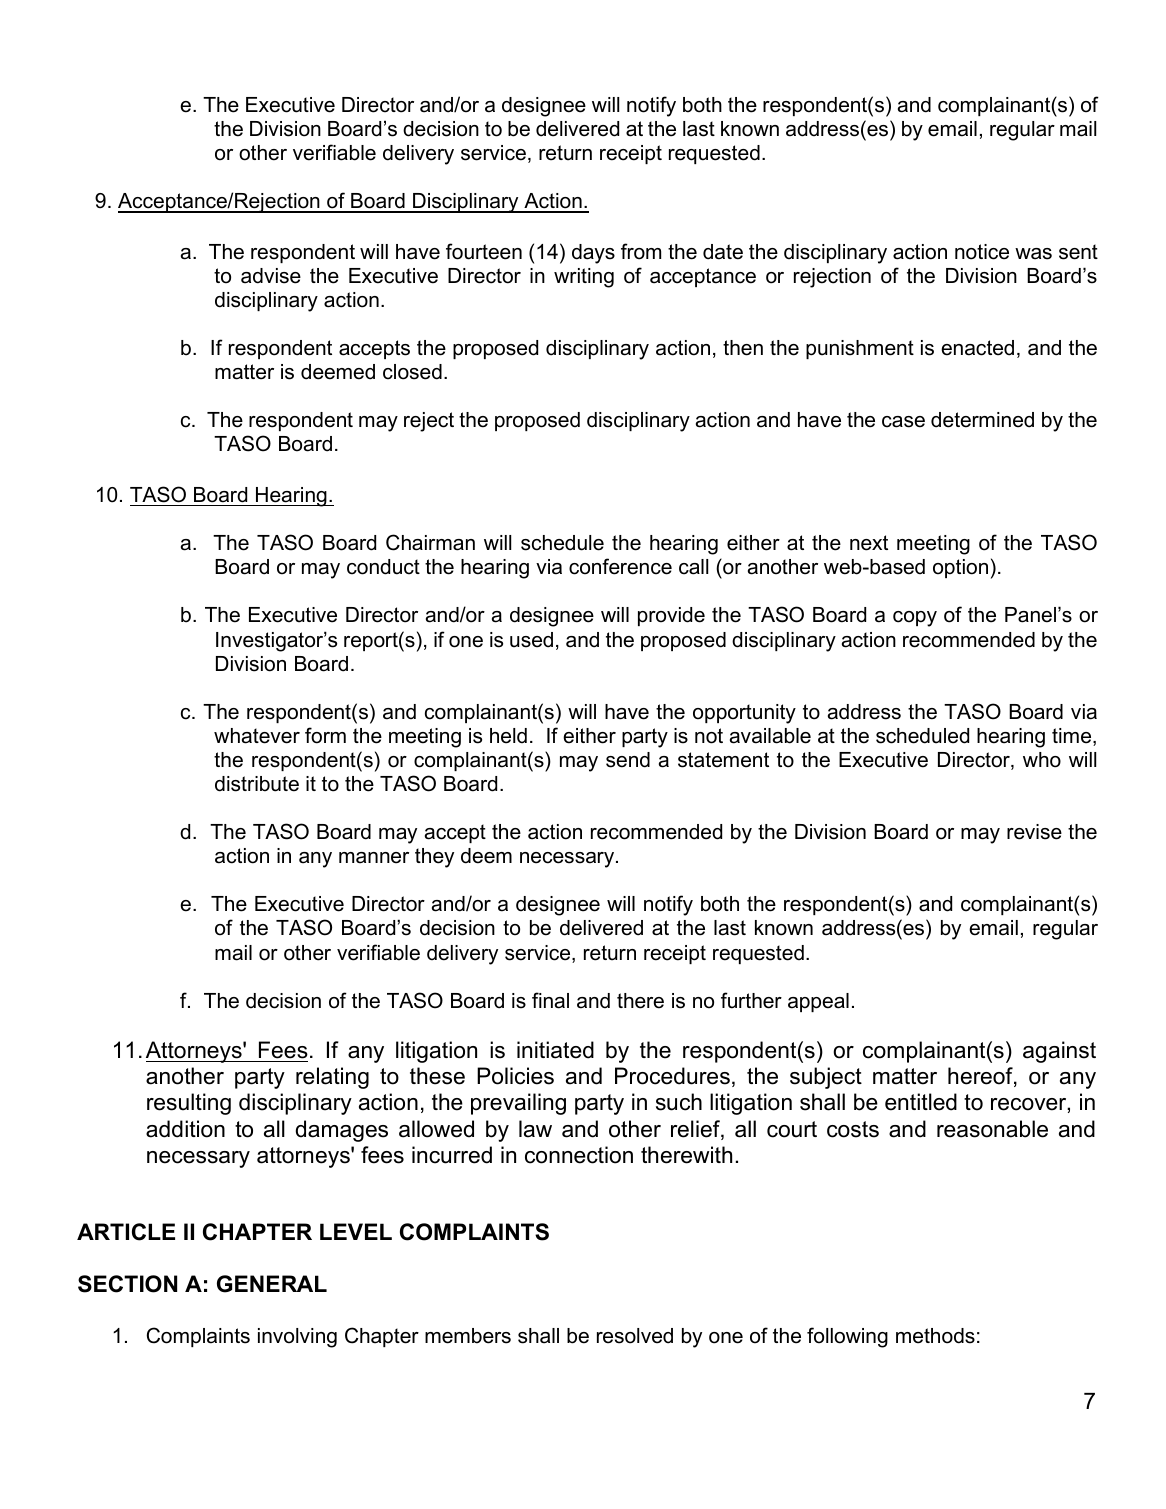 This page has height=1509, width=1166. Describe the element at coordinates (272, 1284) in the page. I see `GENERAL` at that location.
